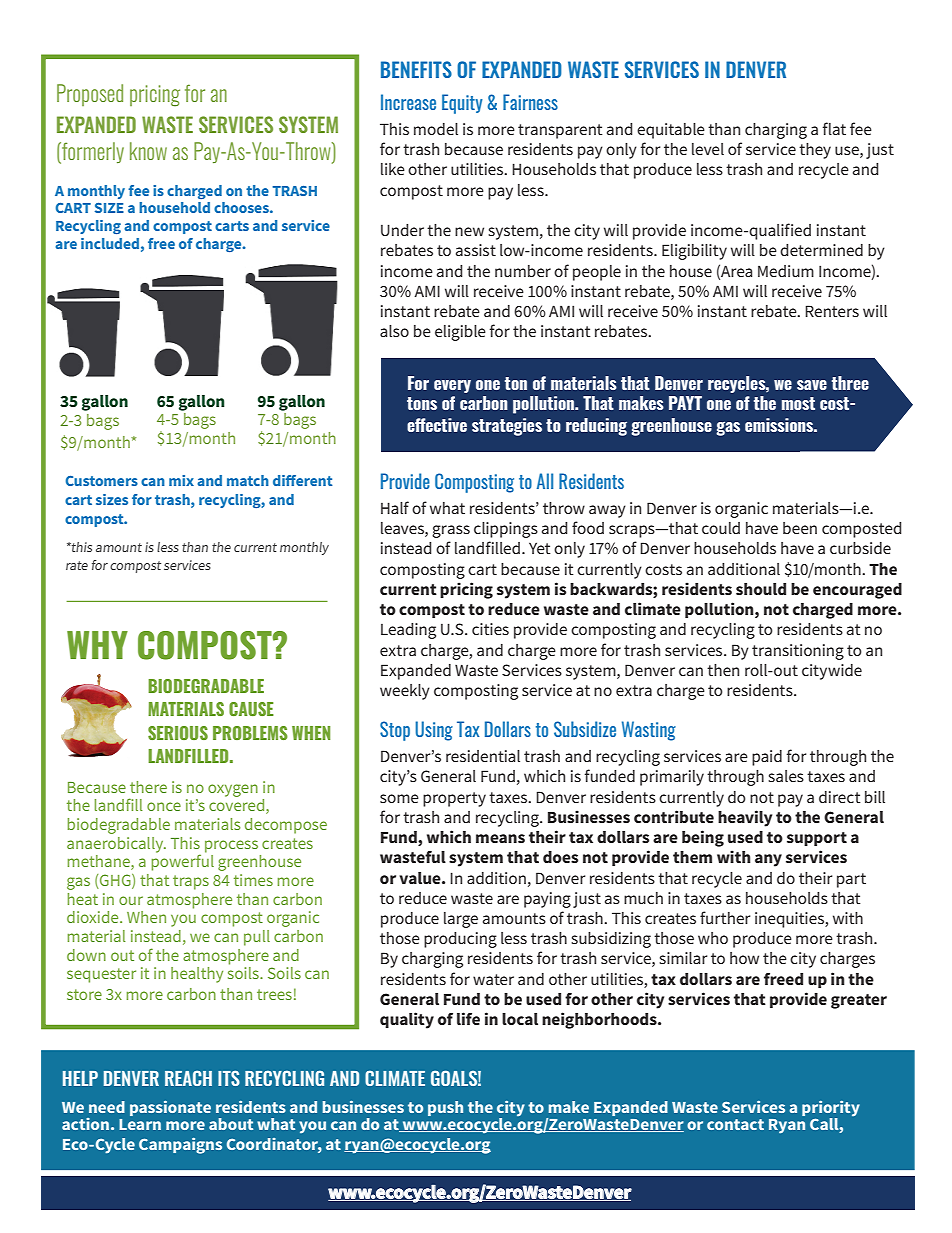  I want to click on mix, so click(181, 480).
